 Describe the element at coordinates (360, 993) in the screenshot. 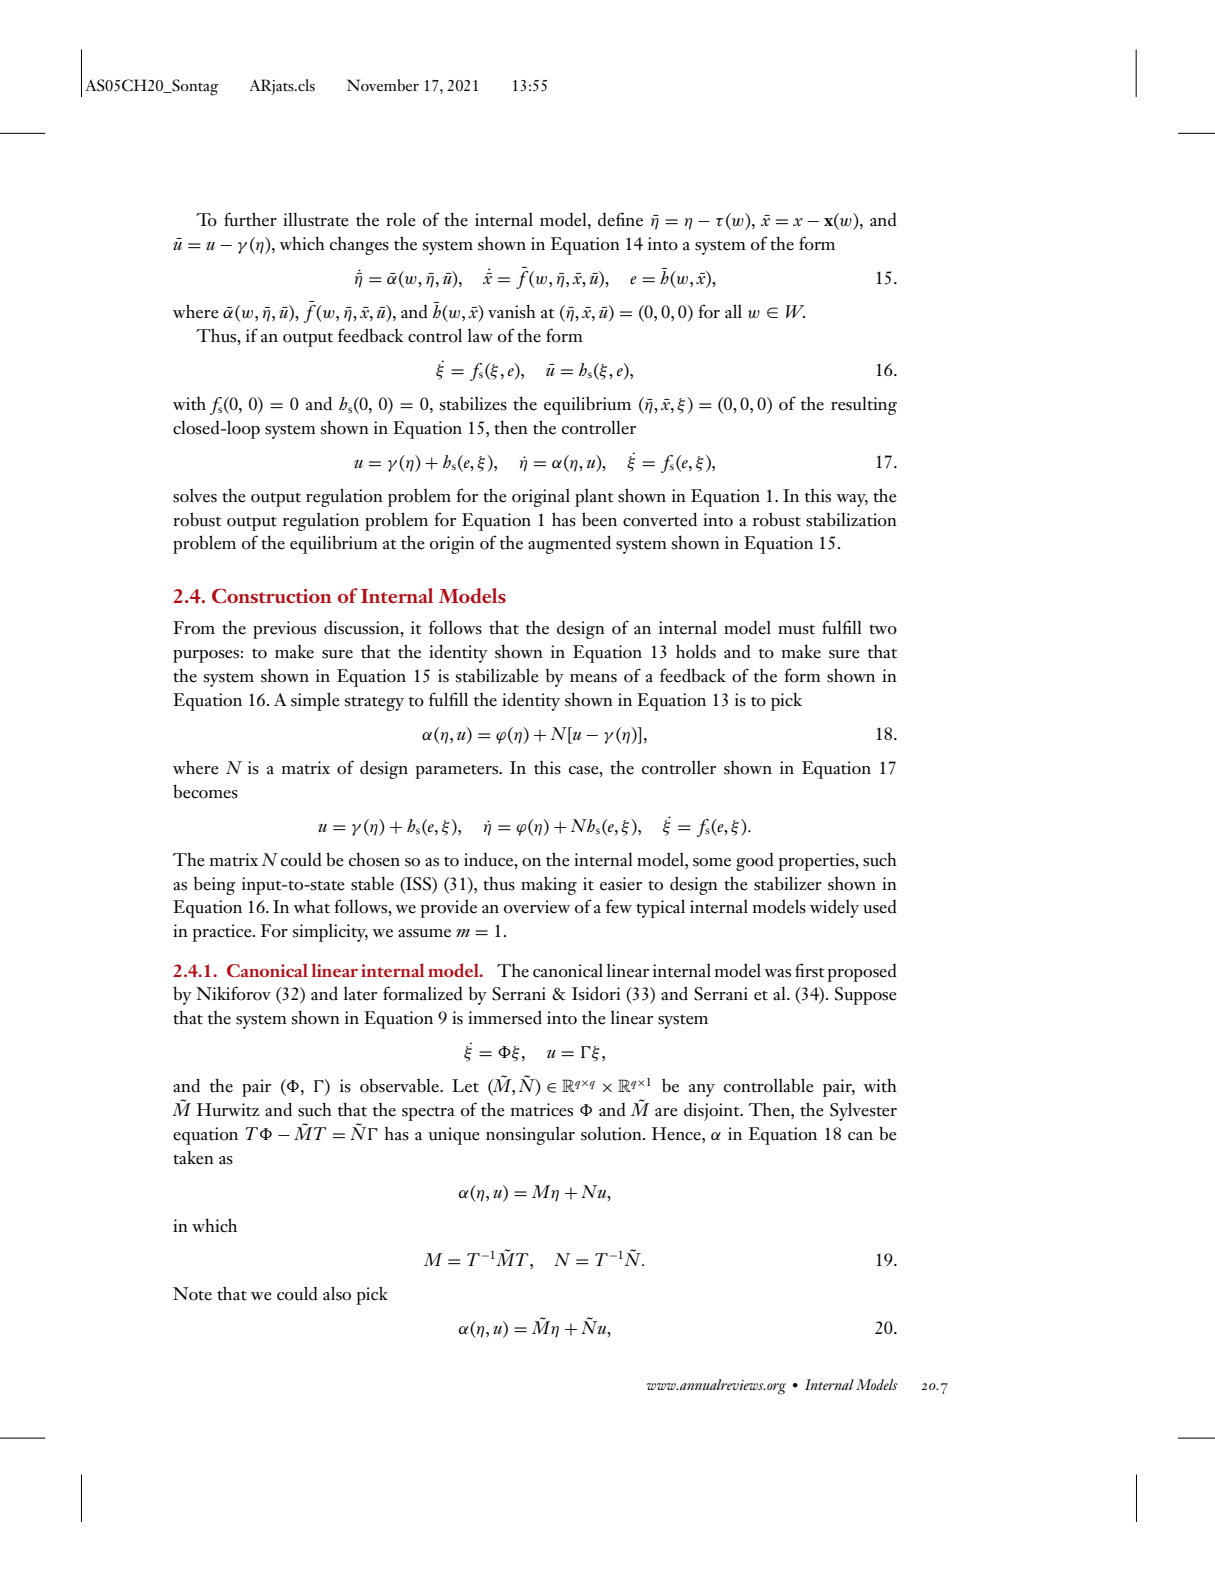

I see `later` at that location.
